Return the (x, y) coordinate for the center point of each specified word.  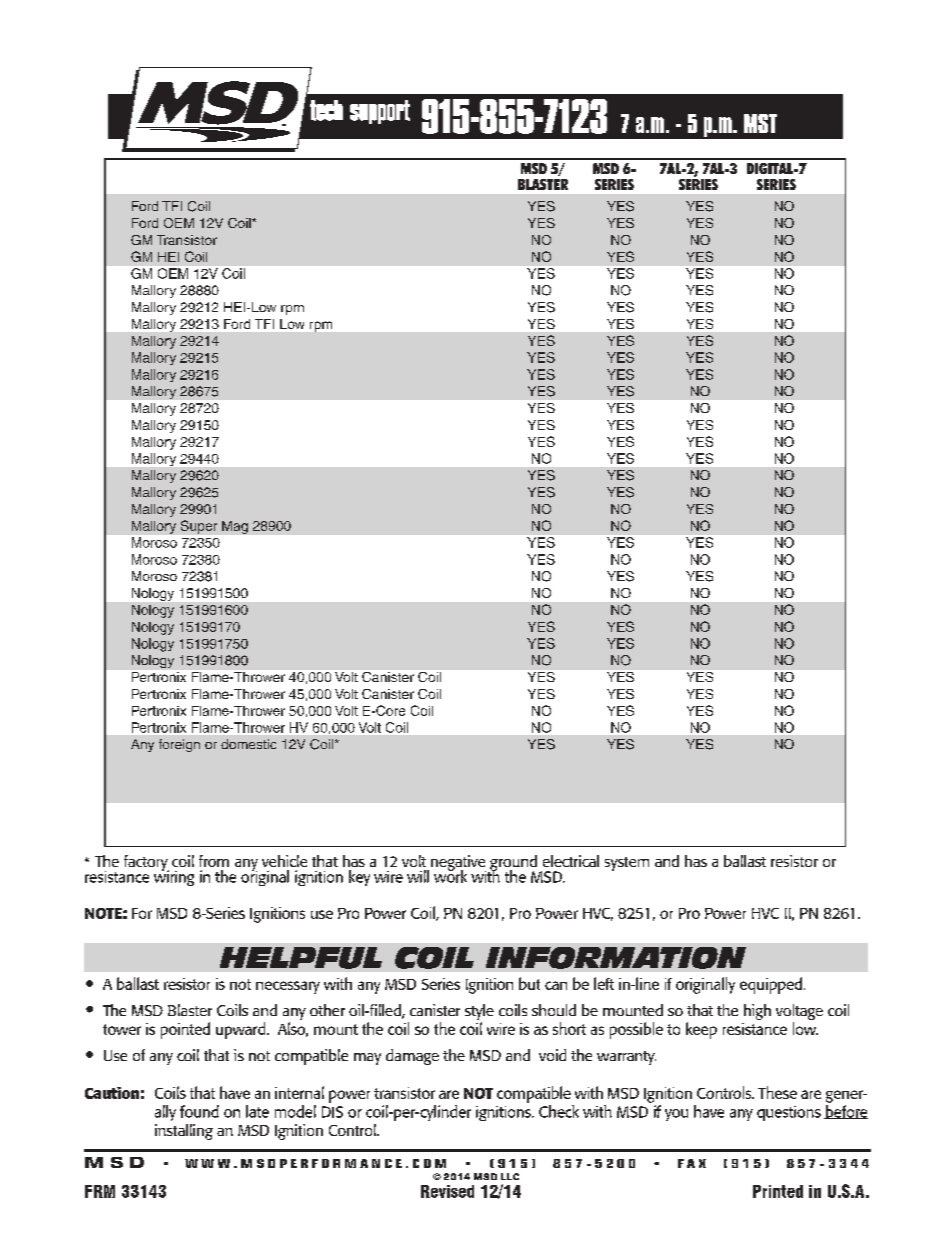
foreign (179, 745)
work (450, 875)
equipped (772, 985)
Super (199, 527)
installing (184, 1132)
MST (760, 123)
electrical (571, 861)
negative (458, 864)
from (214, 861)
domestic (248, 744)
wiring (174, 877)
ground (514, 864)
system (627, 864)
